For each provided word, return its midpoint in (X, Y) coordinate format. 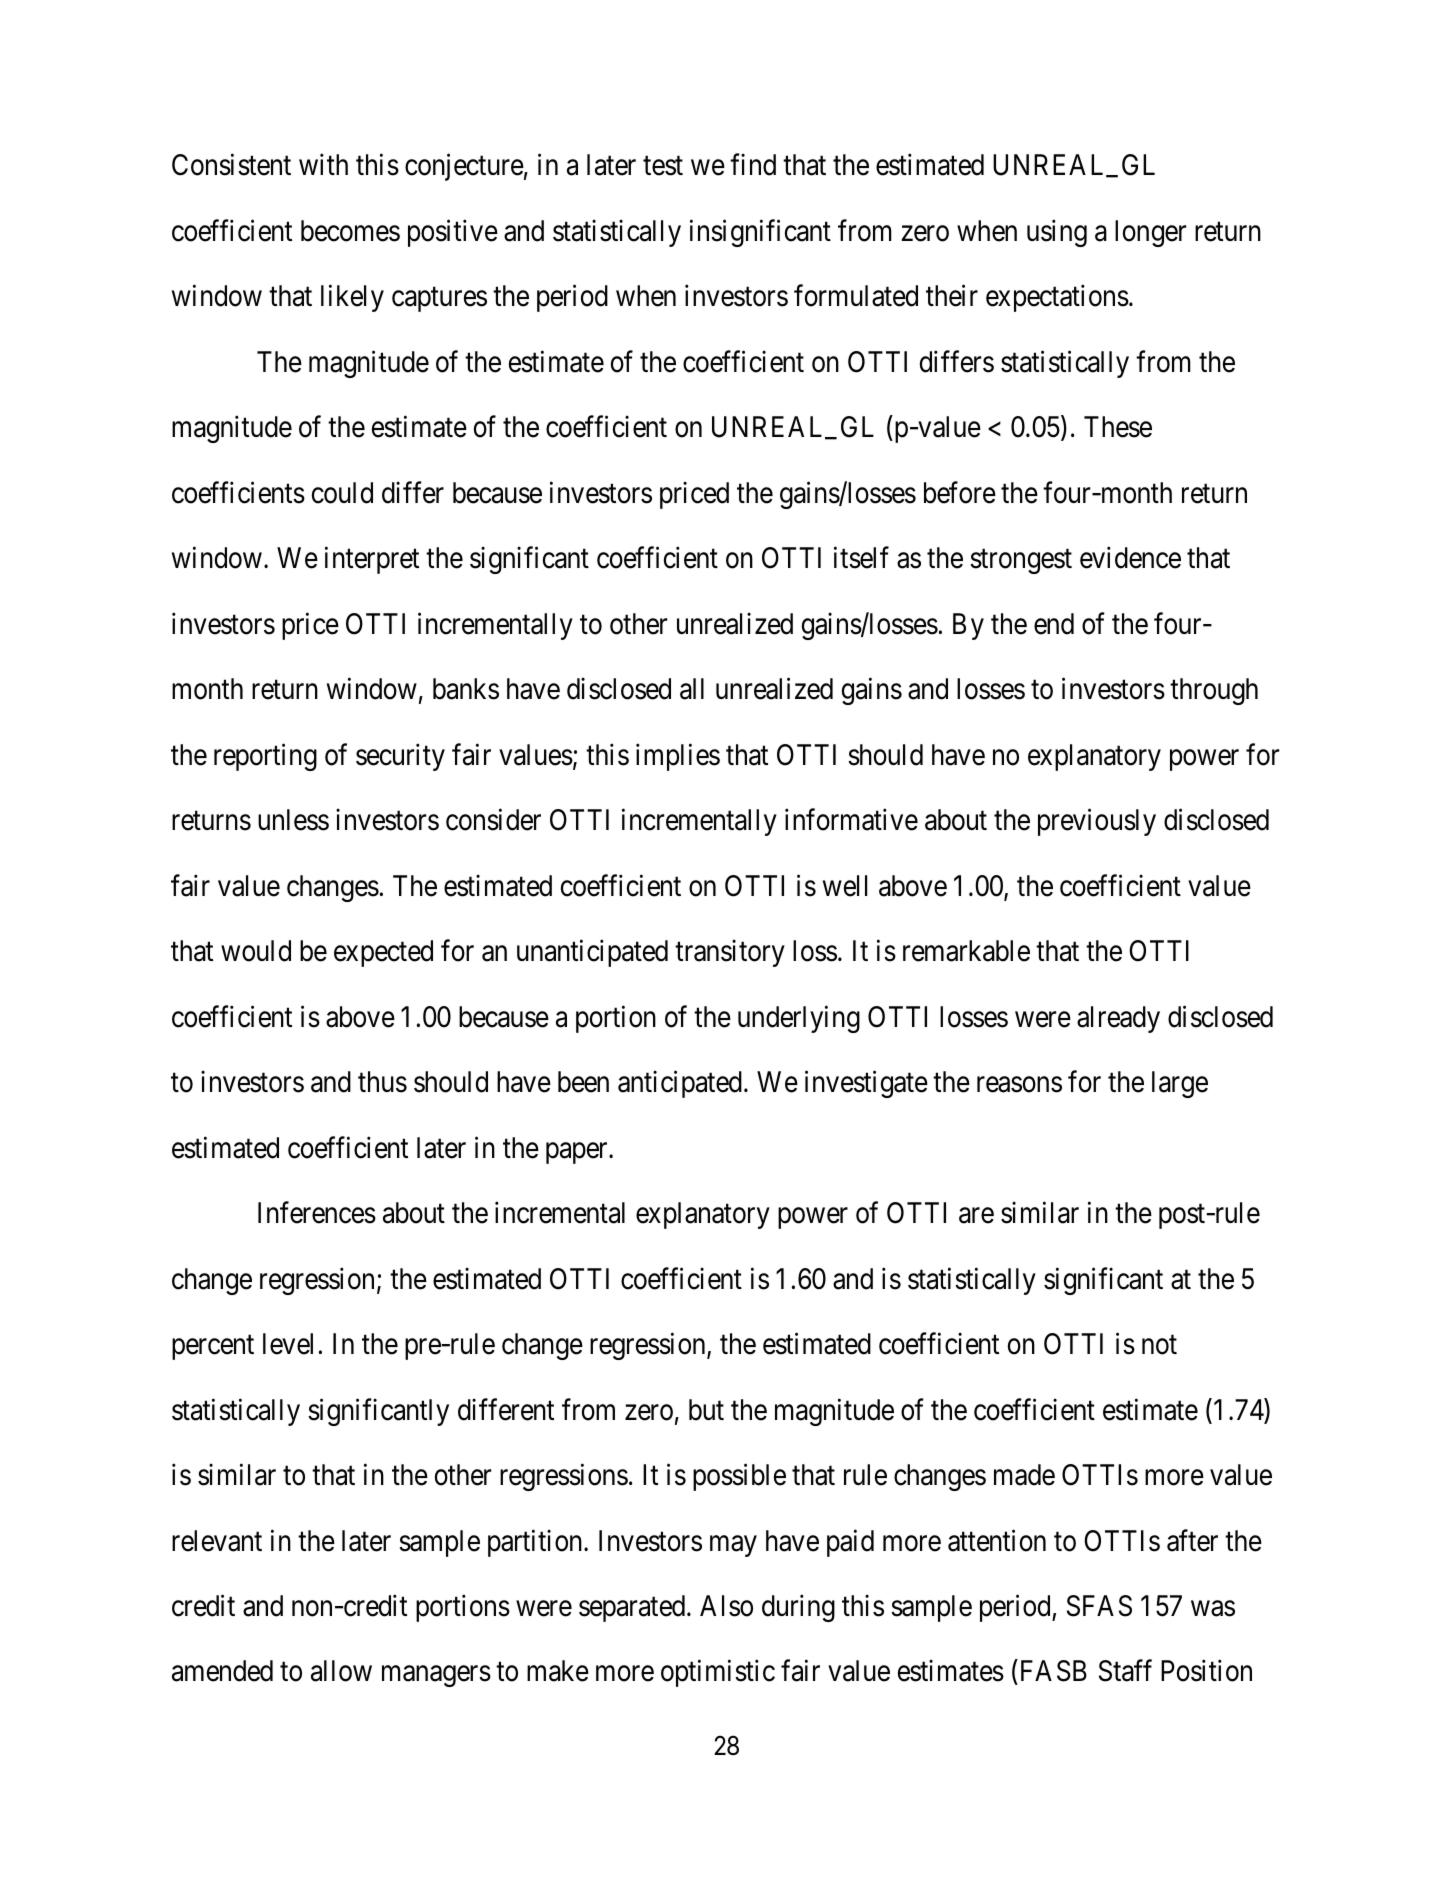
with (323, 164)
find (753, 165)
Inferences (317, 1213)
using (1057, 233)
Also (726, 1606)
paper (578, 1153)
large (1180, 1084)
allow (341, 1671)
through (1214, 691)
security (400, 757)
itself (861, 558)
